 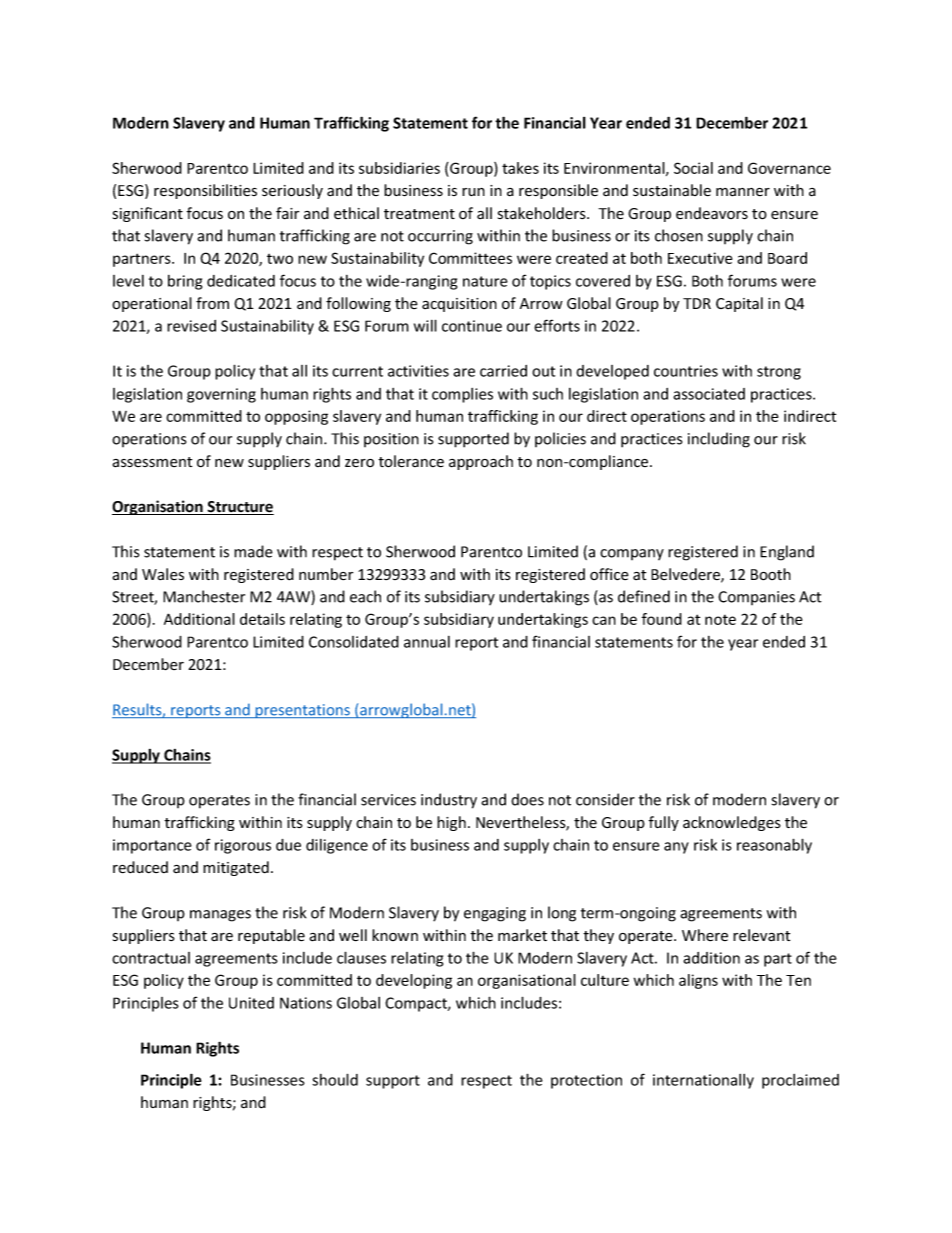 I want to click on industry, so click(x=449, y=801).
